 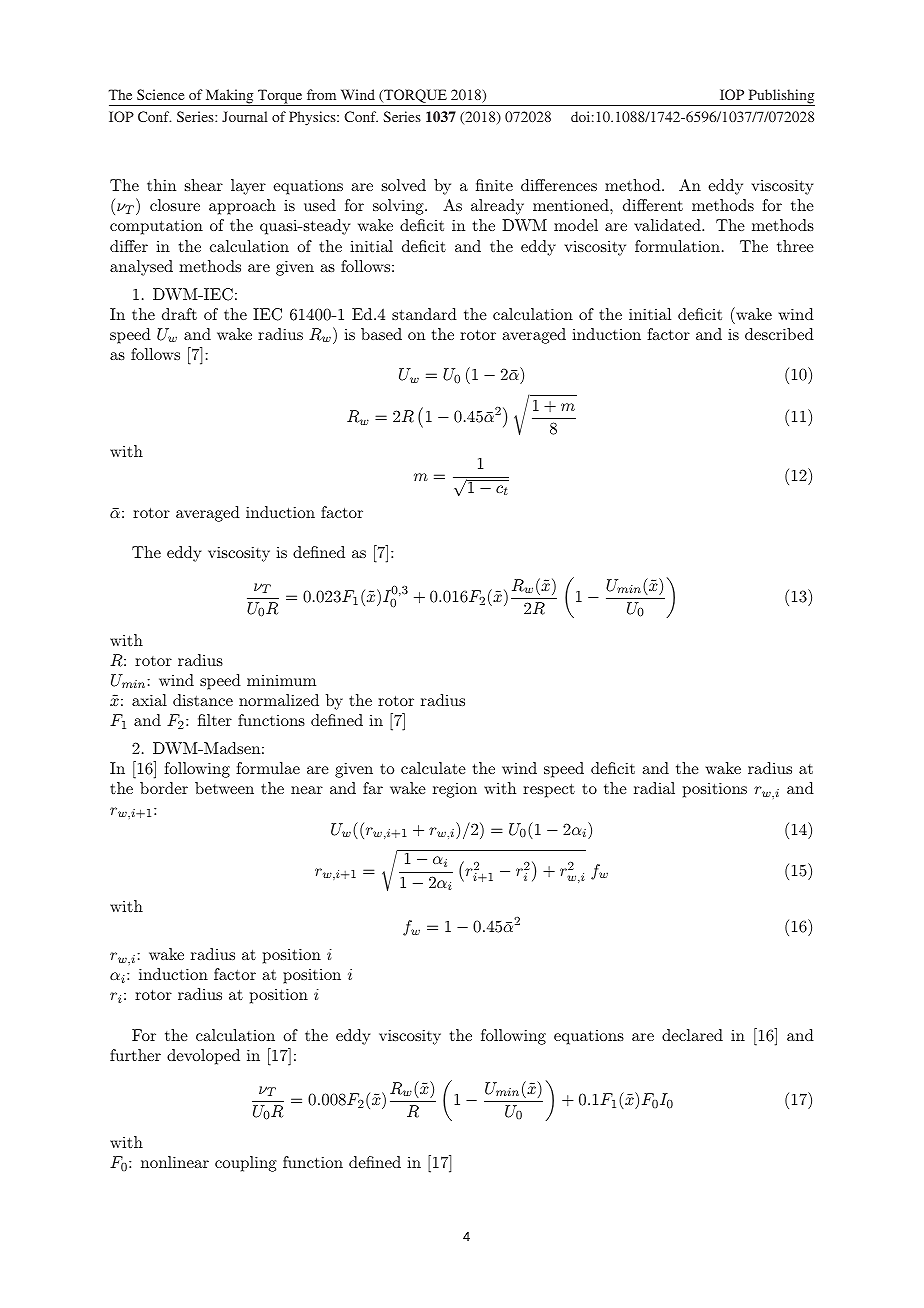 What do you see at coordinates (433, 768) in the page?
I see `calculate` at bounding box center [433, 768].
